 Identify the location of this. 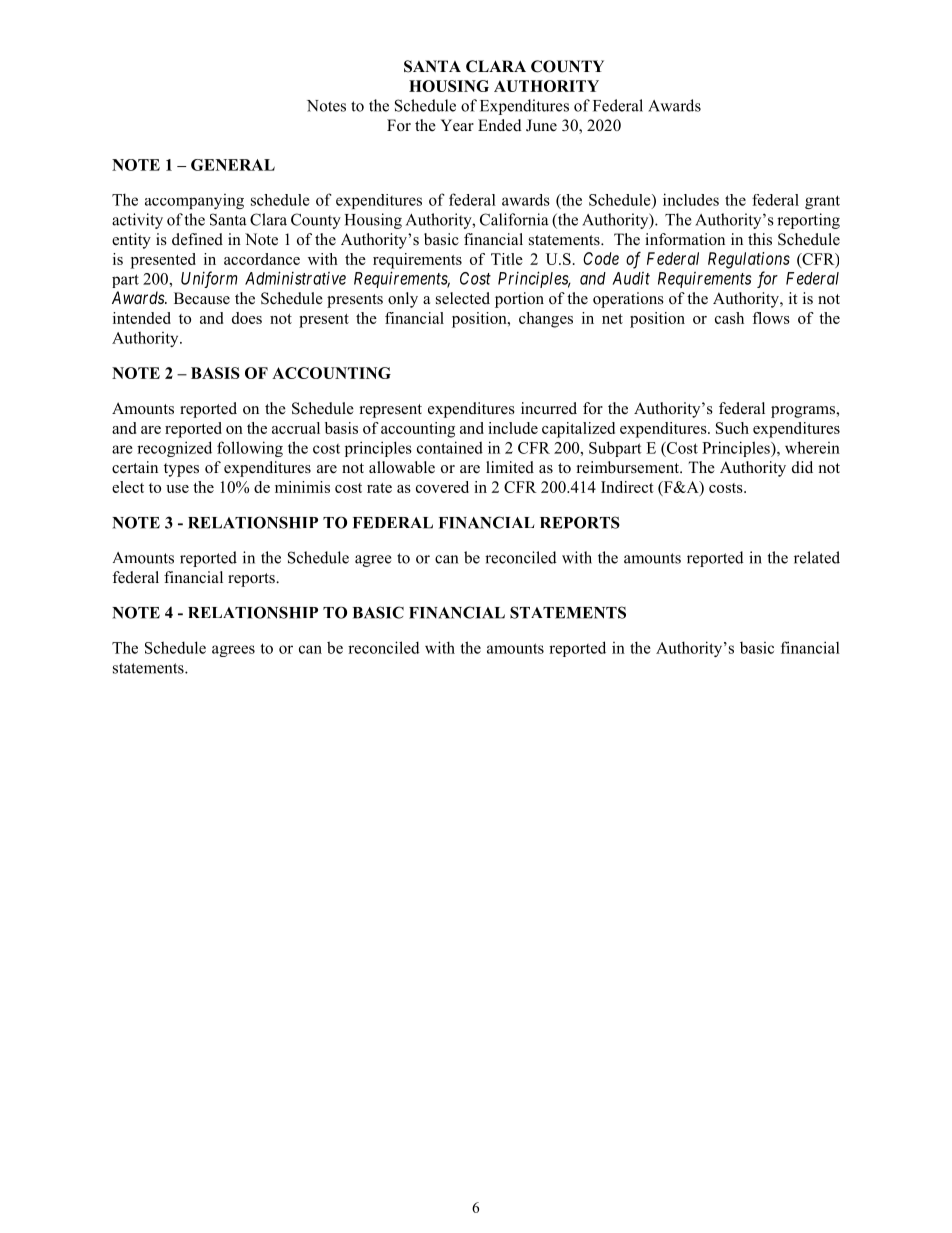
(760, 239).
